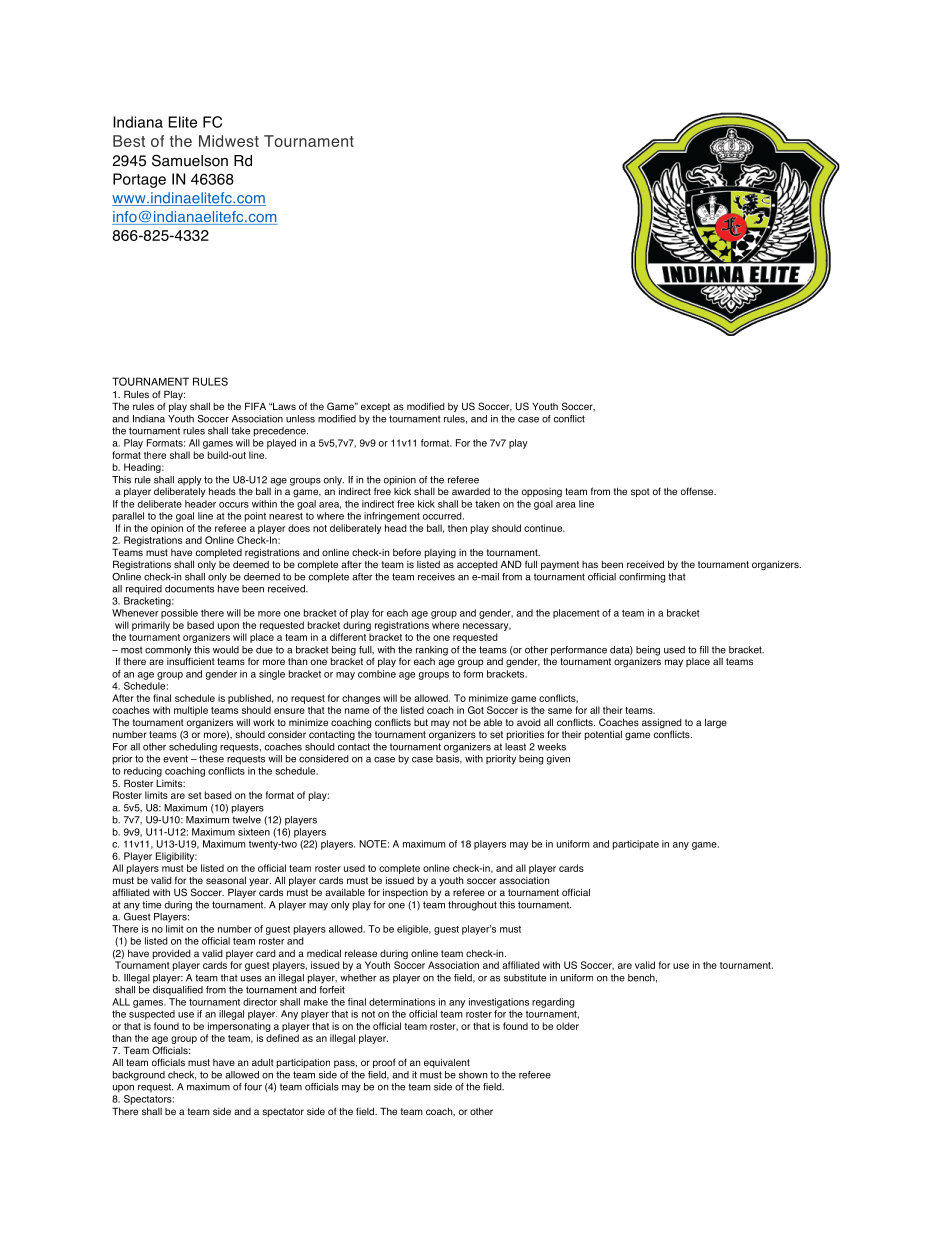 This page has height=1233, width=952. I want to click on except, so click(375, 407).
